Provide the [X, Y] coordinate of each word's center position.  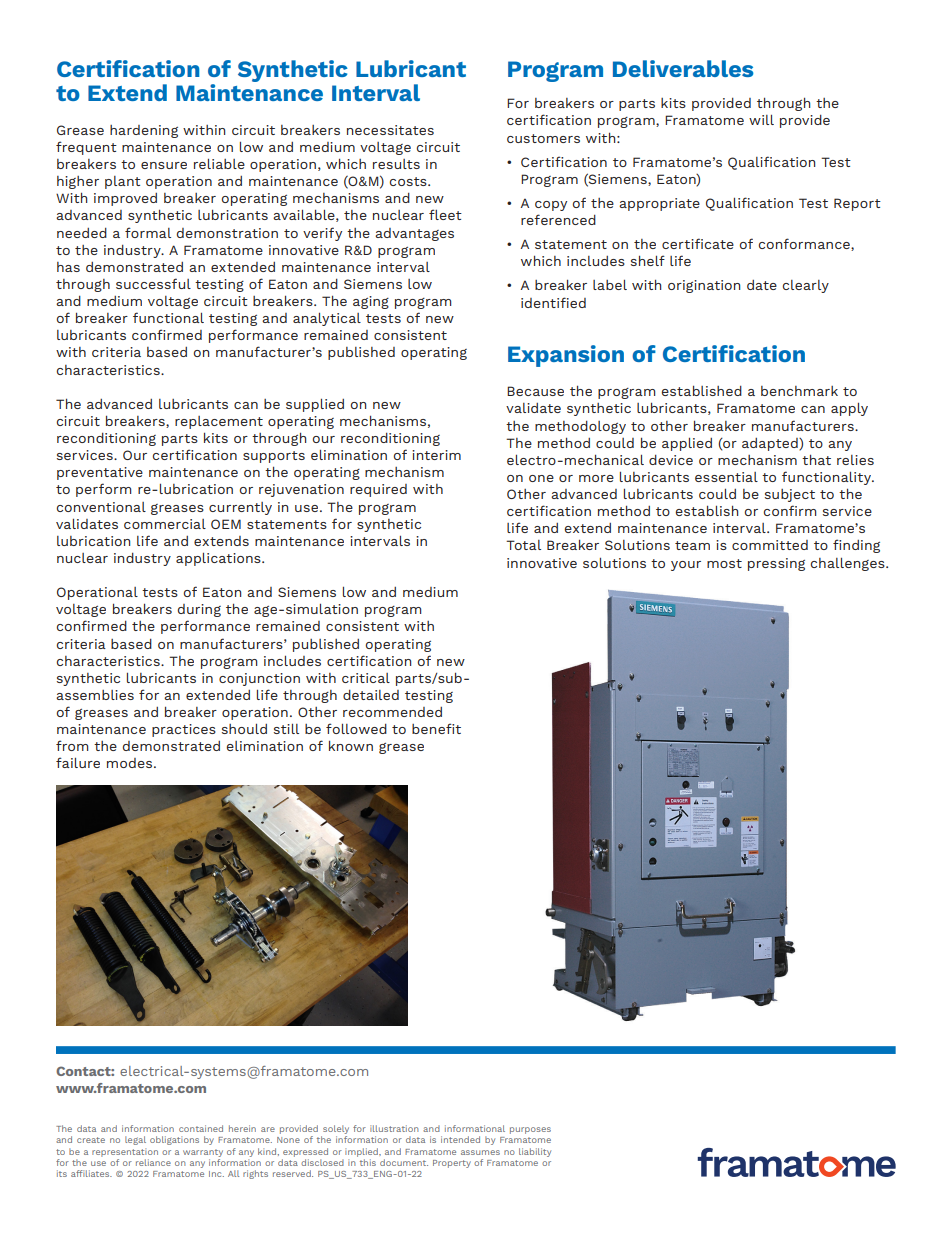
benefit [436, 728]
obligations [174, 1140]
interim [436, 455]
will [761, 120]
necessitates [390, 130]
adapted [771, 444]
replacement [219, 422]
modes [131, 763]
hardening [144, 131]
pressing [776, 564]
